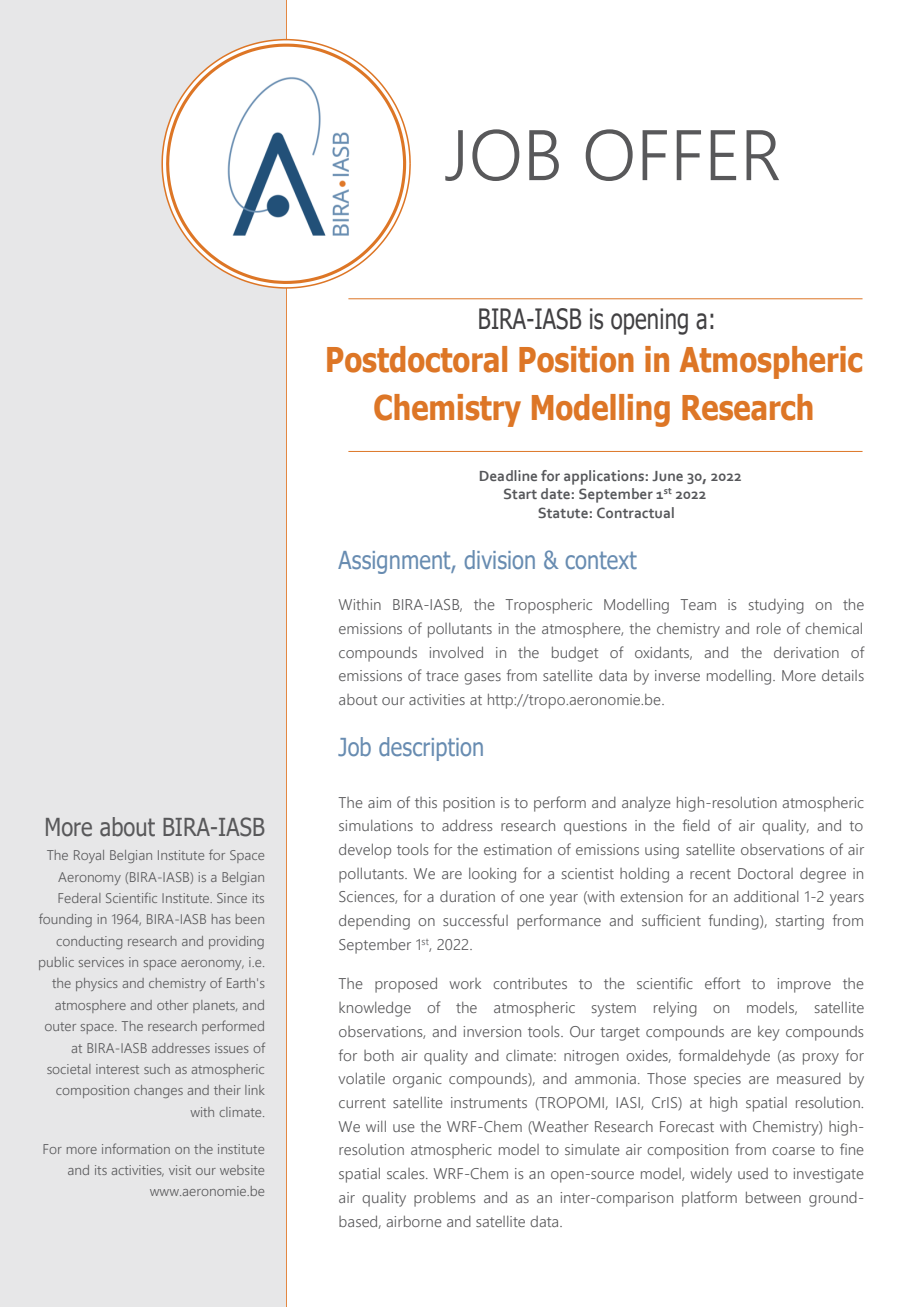  Describe the element at coordinates (563, 512) in the screenshot. I see `Statute` at that location.
